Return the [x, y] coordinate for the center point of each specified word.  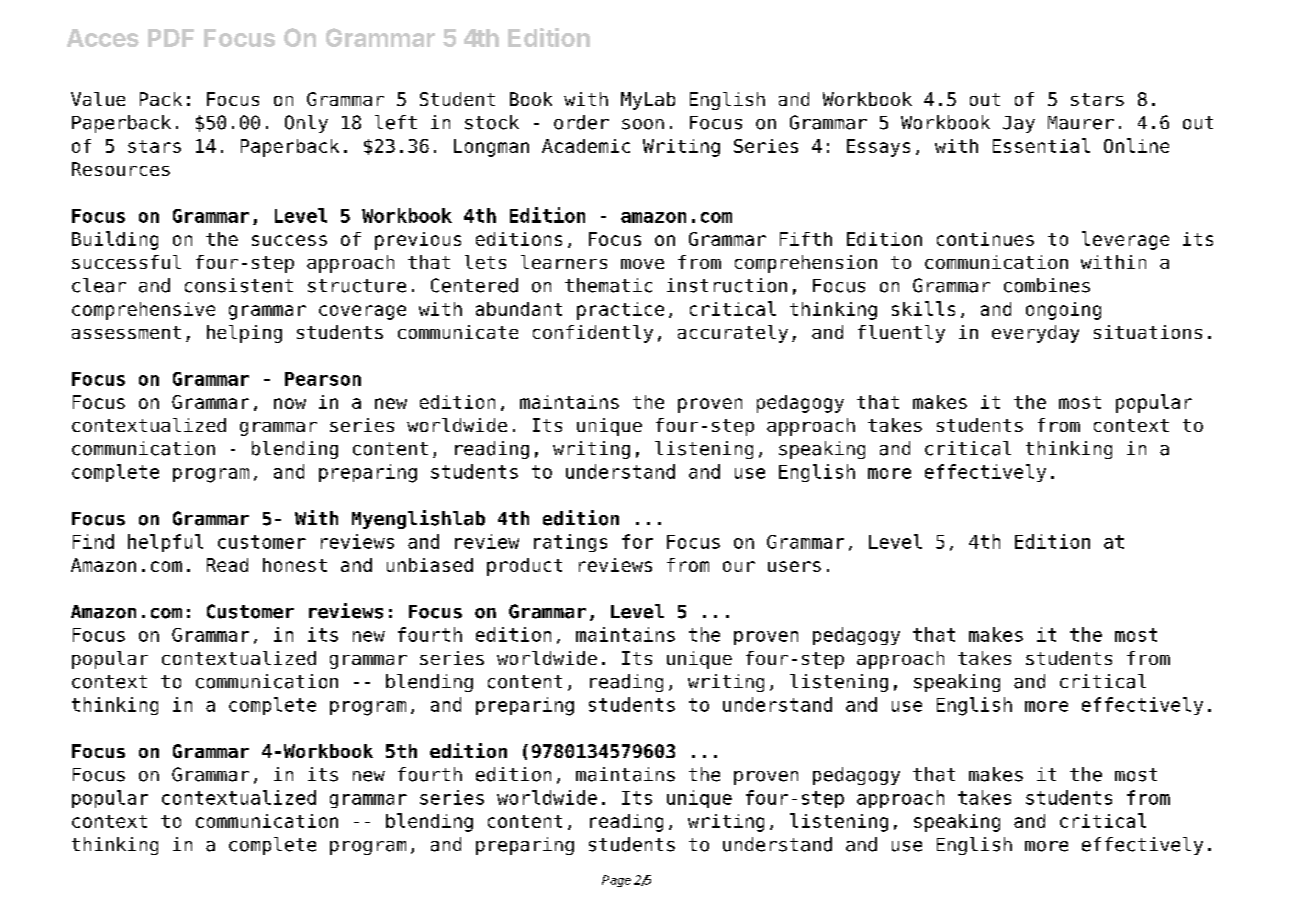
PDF [171, 38]
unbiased [430, 565]
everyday [1035, 334]
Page [616, 881]
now [290, 403]
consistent [239, 285]
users [794, 566]
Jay [1019, 124]
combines [1047, 285]
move [642, 264]
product [524, 567]
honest [295, 565]
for [637, 541]
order [581, 122]
